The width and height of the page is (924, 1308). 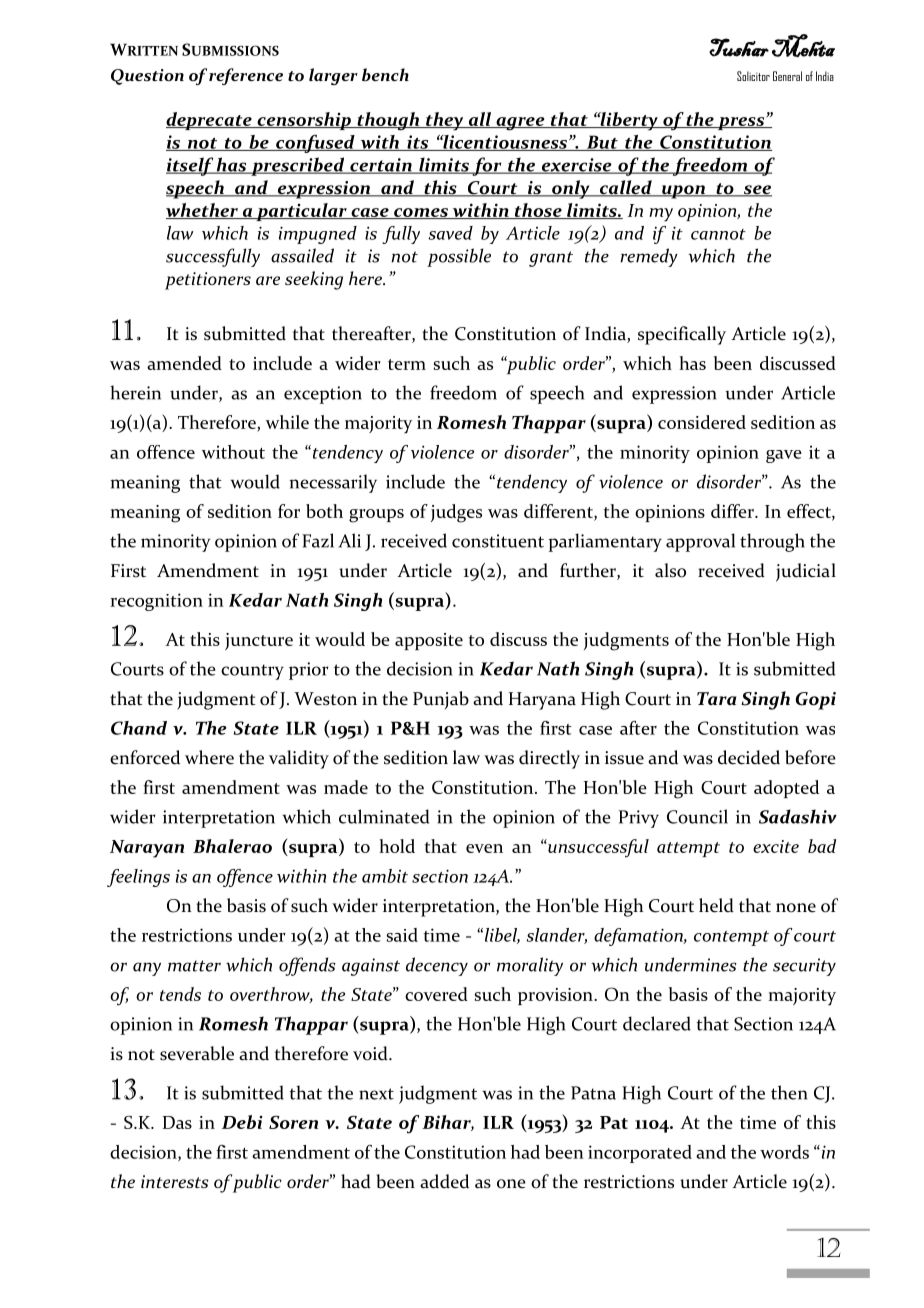 What do you see at coordinates (718, 234) in the page?
I see `cannot` at bounding box center [718, 234].
